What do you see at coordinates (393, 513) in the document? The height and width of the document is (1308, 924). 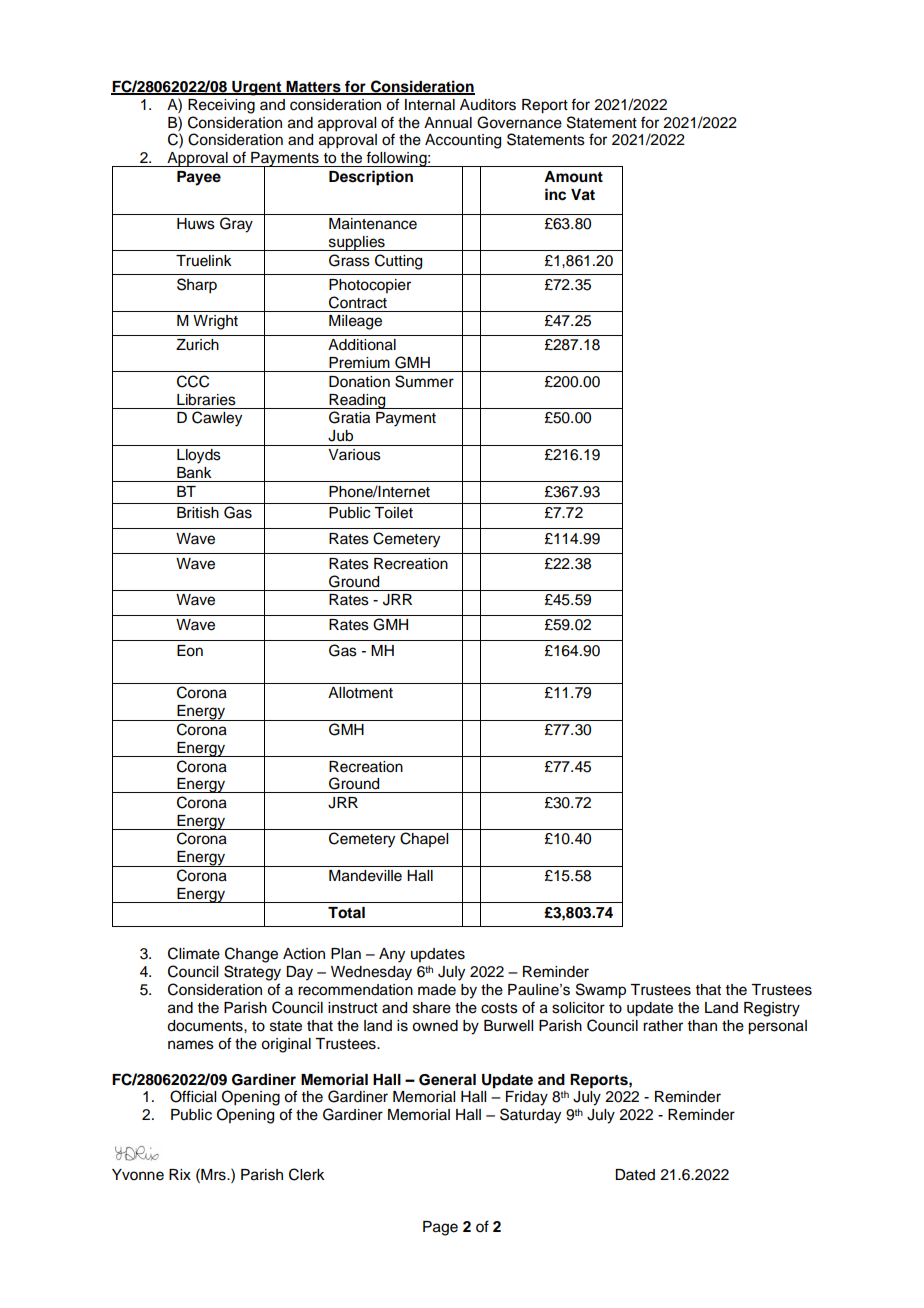 I see `Toilet` at bounding box center [393, 513].
